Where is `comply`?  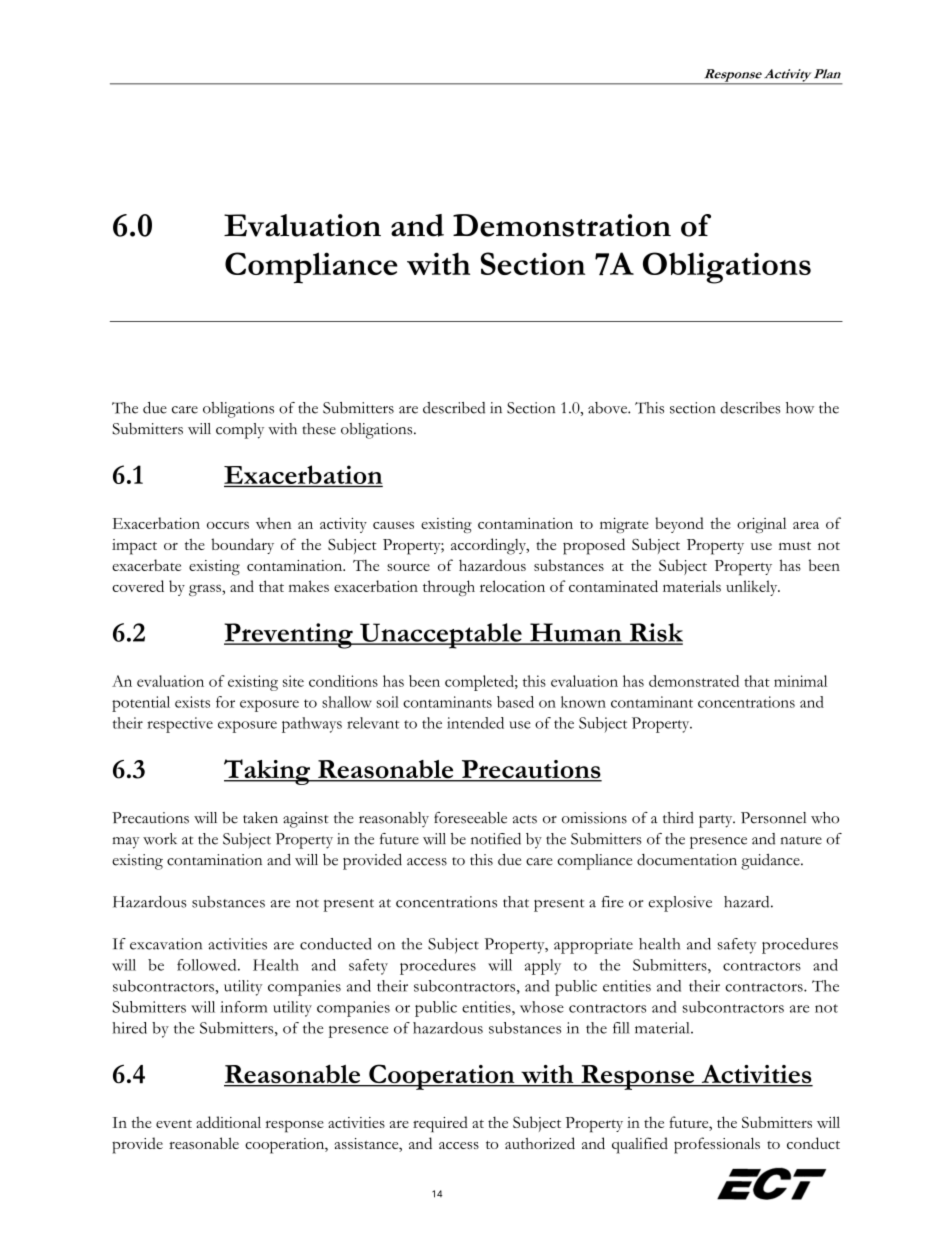
comply is located at coordinates (240, 431).
